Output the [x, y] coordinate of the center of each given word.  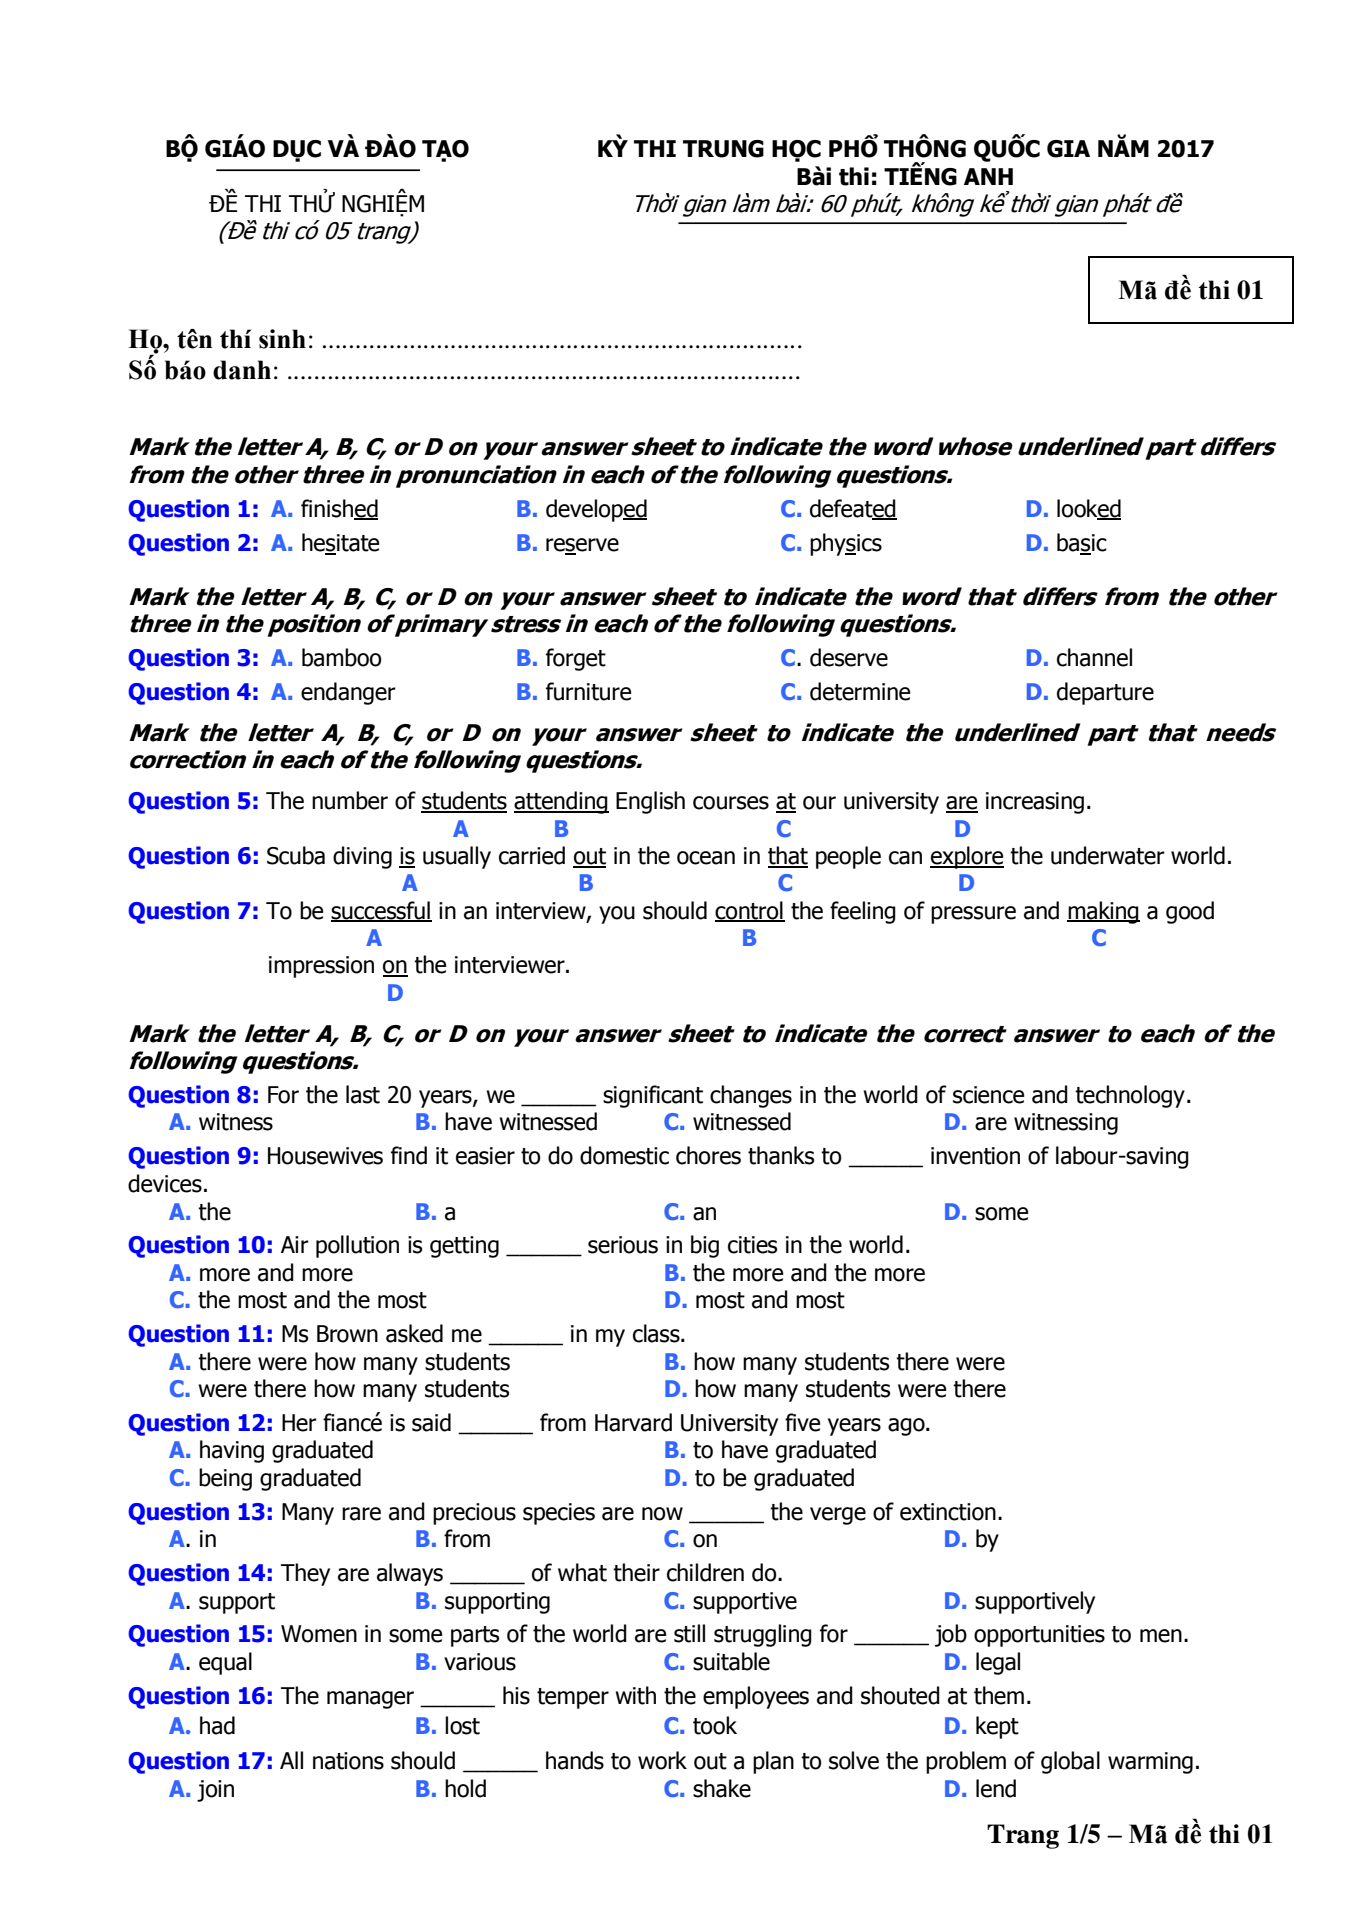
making [1103, 912]
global [1070, 1762]
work [662, 1760]
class [657, 1333]
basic [1082, 543]
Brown [347, 1334]
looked [1089, 509]
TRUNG [723, 149]
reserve [582, 546]
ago [907, 1427]
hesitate [340, 543]
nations [348, 1761]
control [750, 911]
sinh [282, 339]
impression [321, 967]
